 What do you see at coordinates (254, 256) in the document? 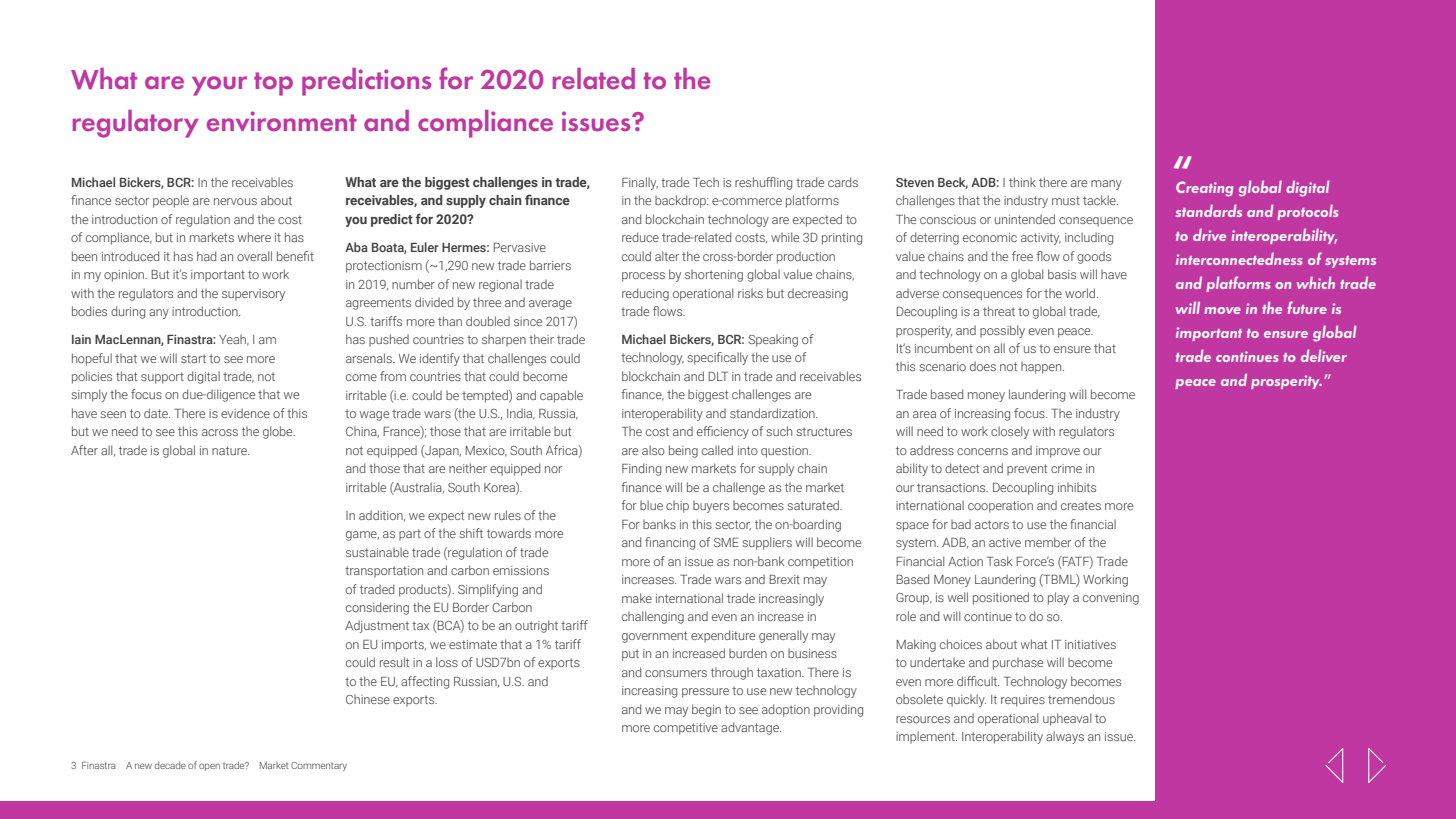
I see `overall` at bounding box center [254, 256].
